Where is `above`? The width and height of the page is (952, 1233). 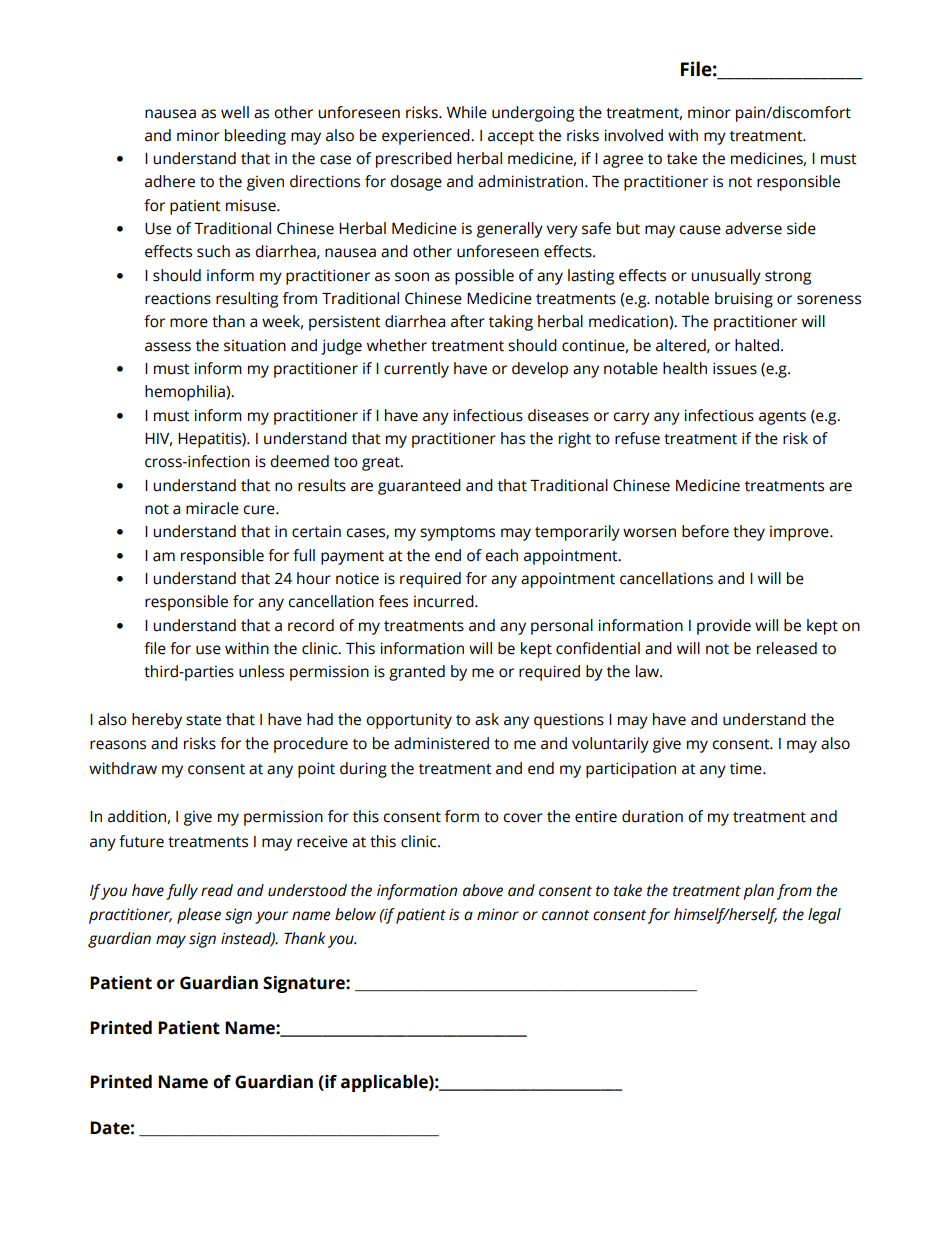 above is located at coordinates (483, 890).
